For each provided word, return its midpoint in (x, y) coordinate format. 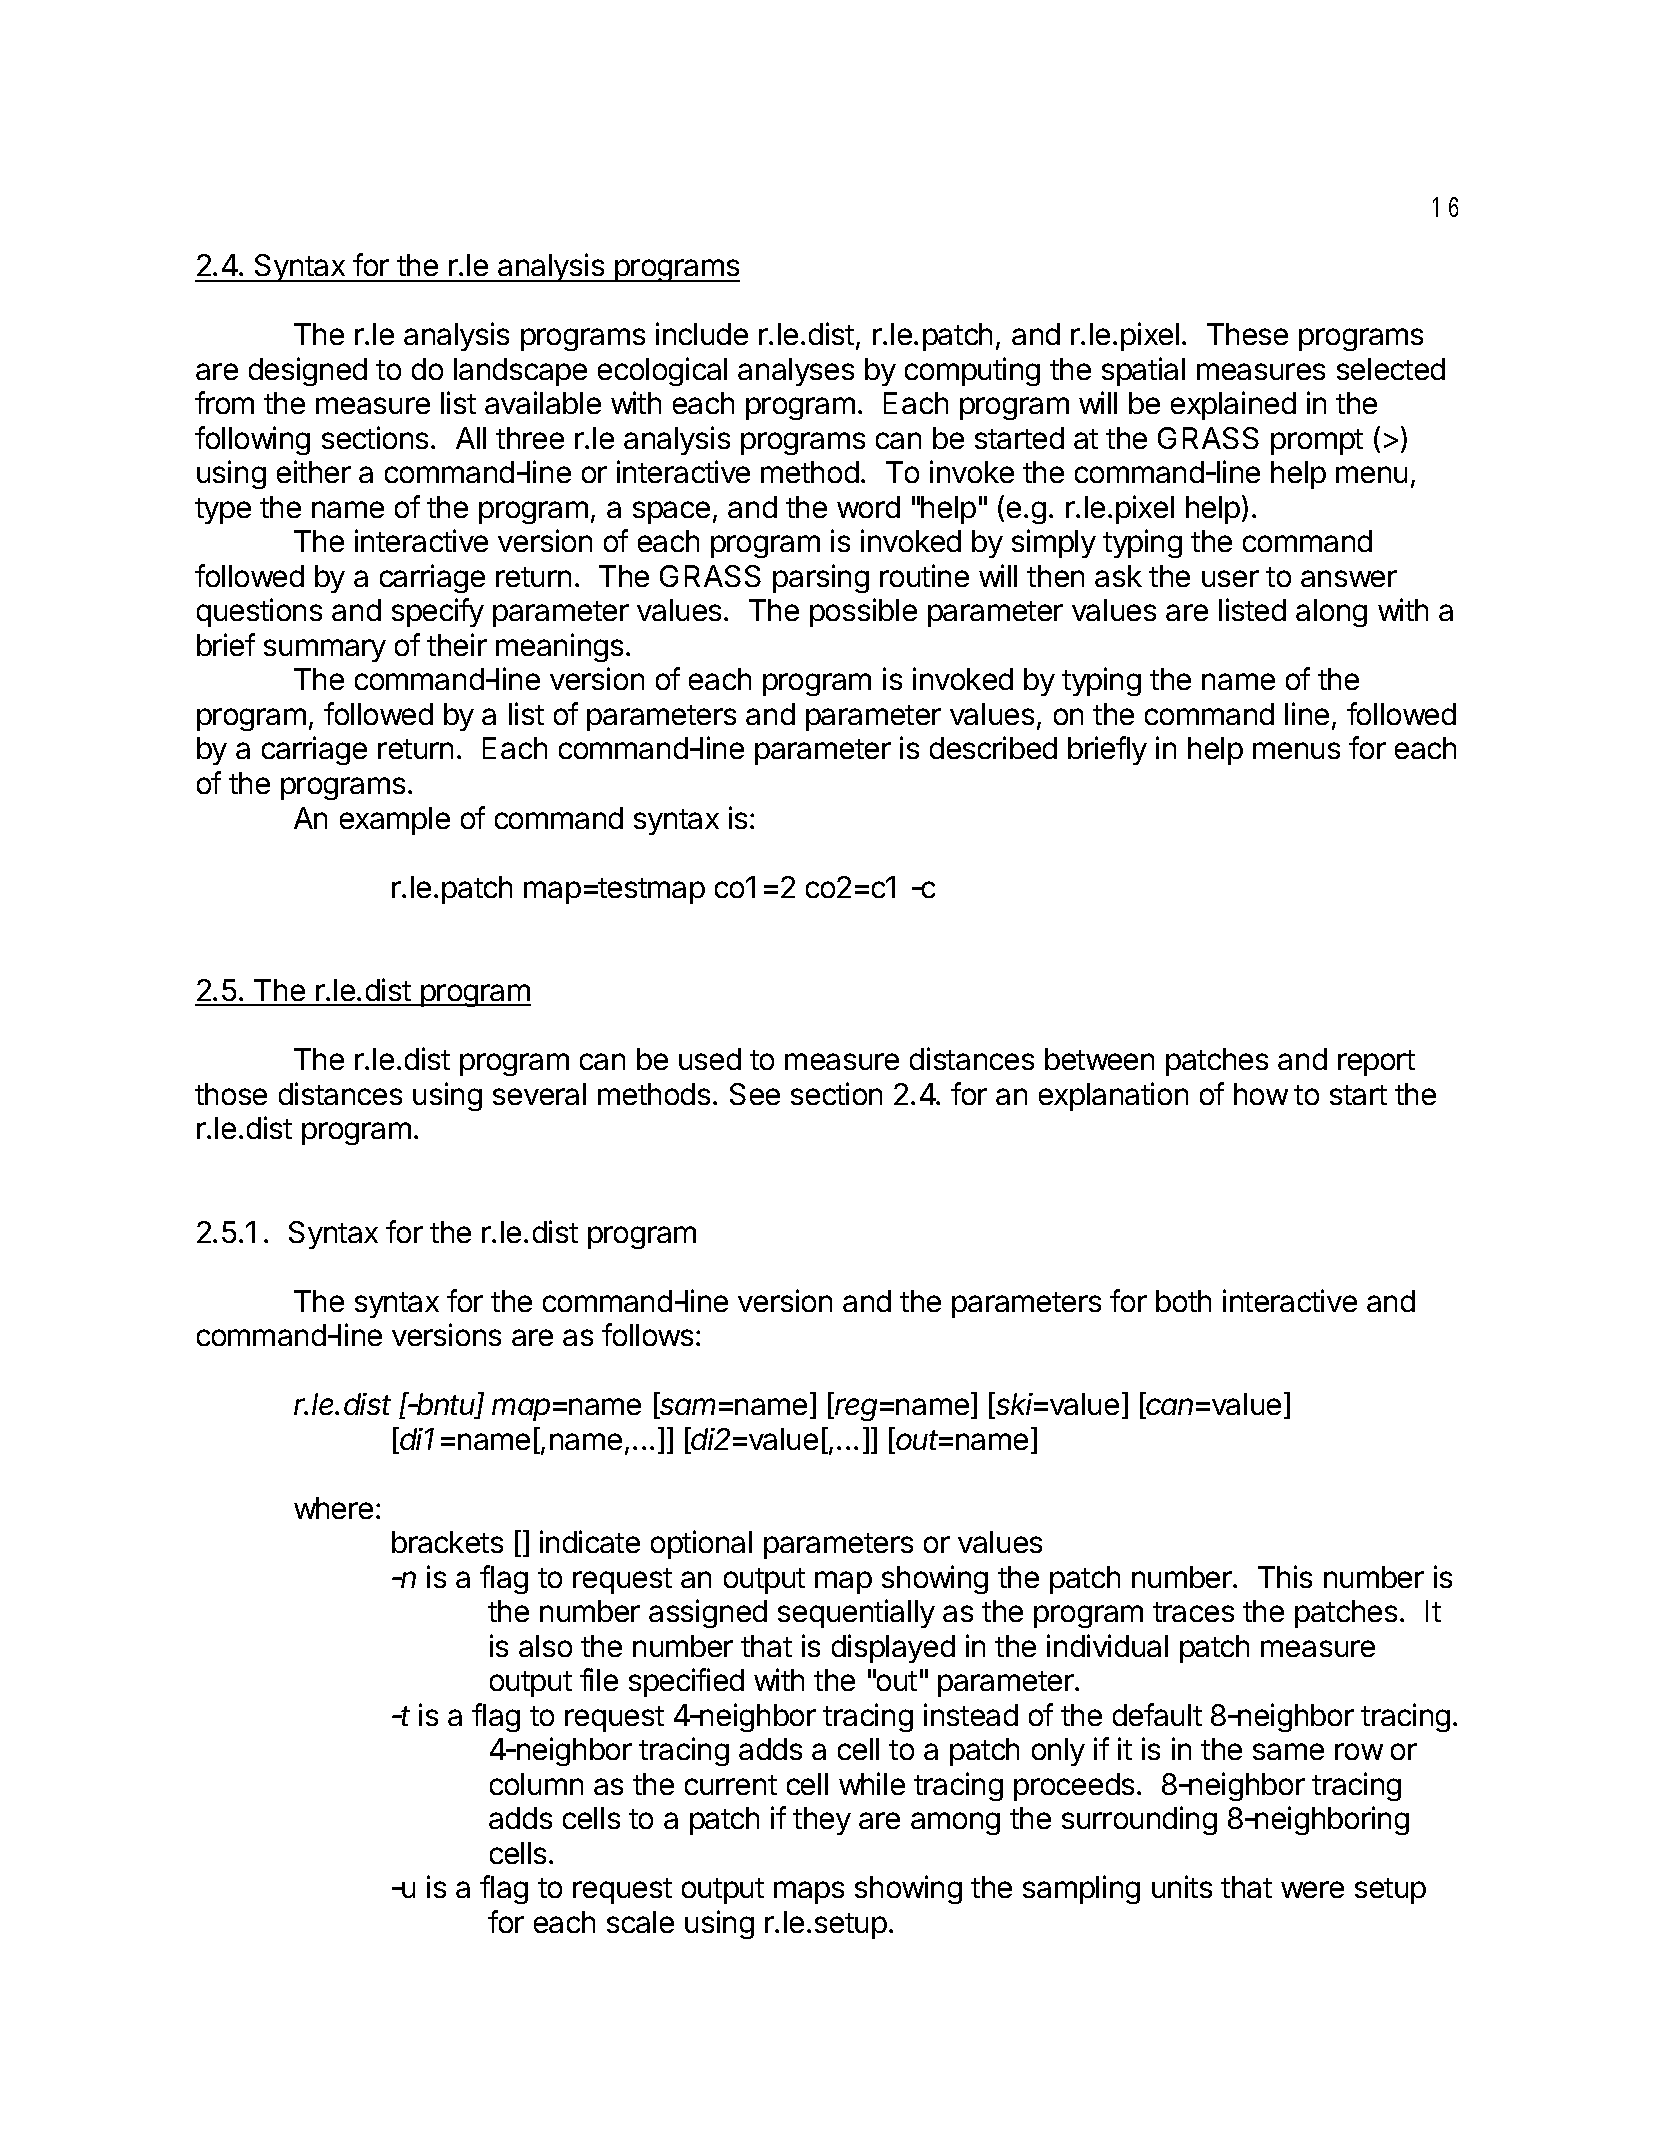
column (536, 1784)
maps (809, 1892)
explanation (1113, 1096)
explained (1233, 405)
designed (308, 371)
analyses (796, 372)
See (755, 1094)
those (231, 1094)
